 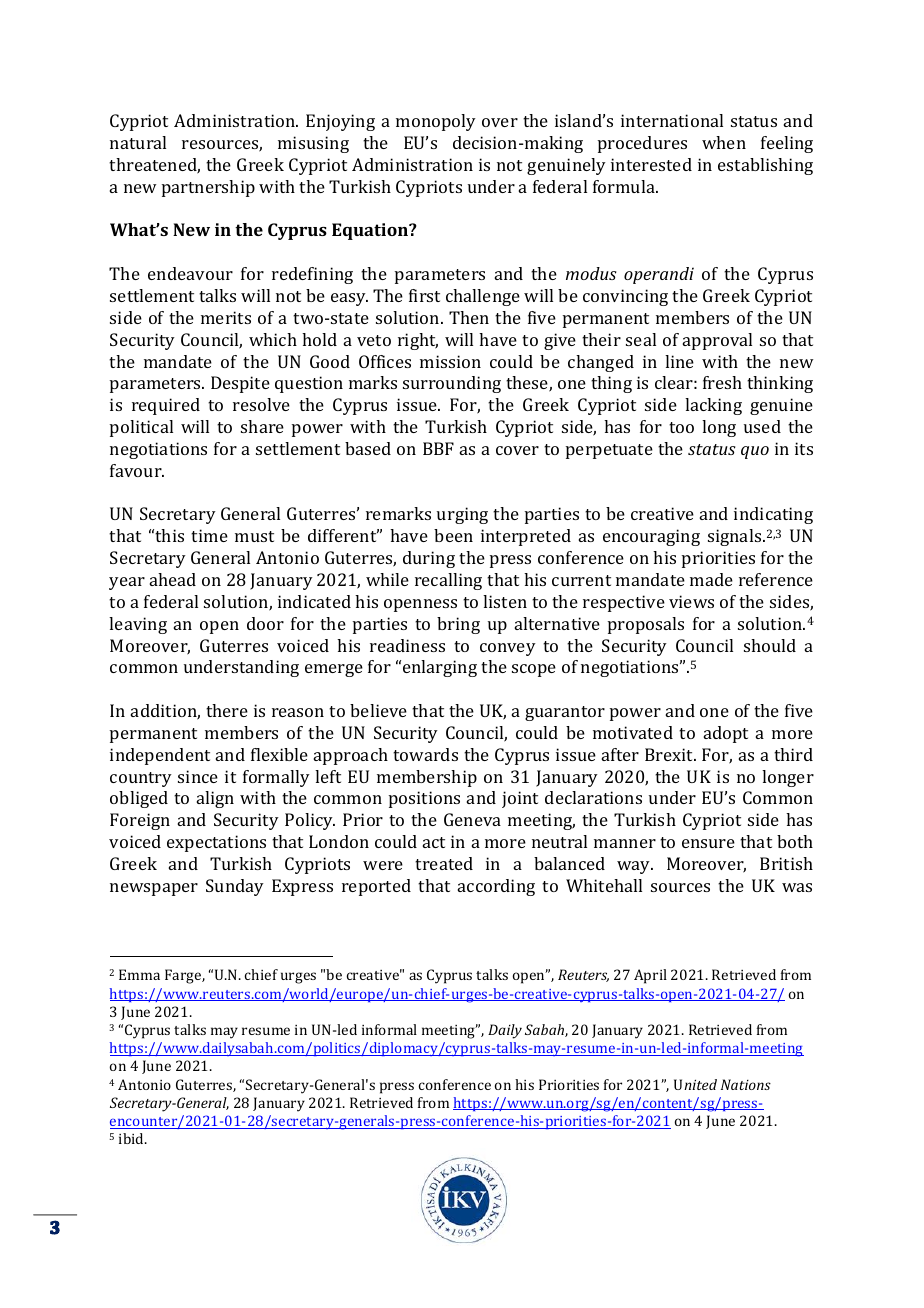 I want to click on partnership, so click(x=208, y=188).
